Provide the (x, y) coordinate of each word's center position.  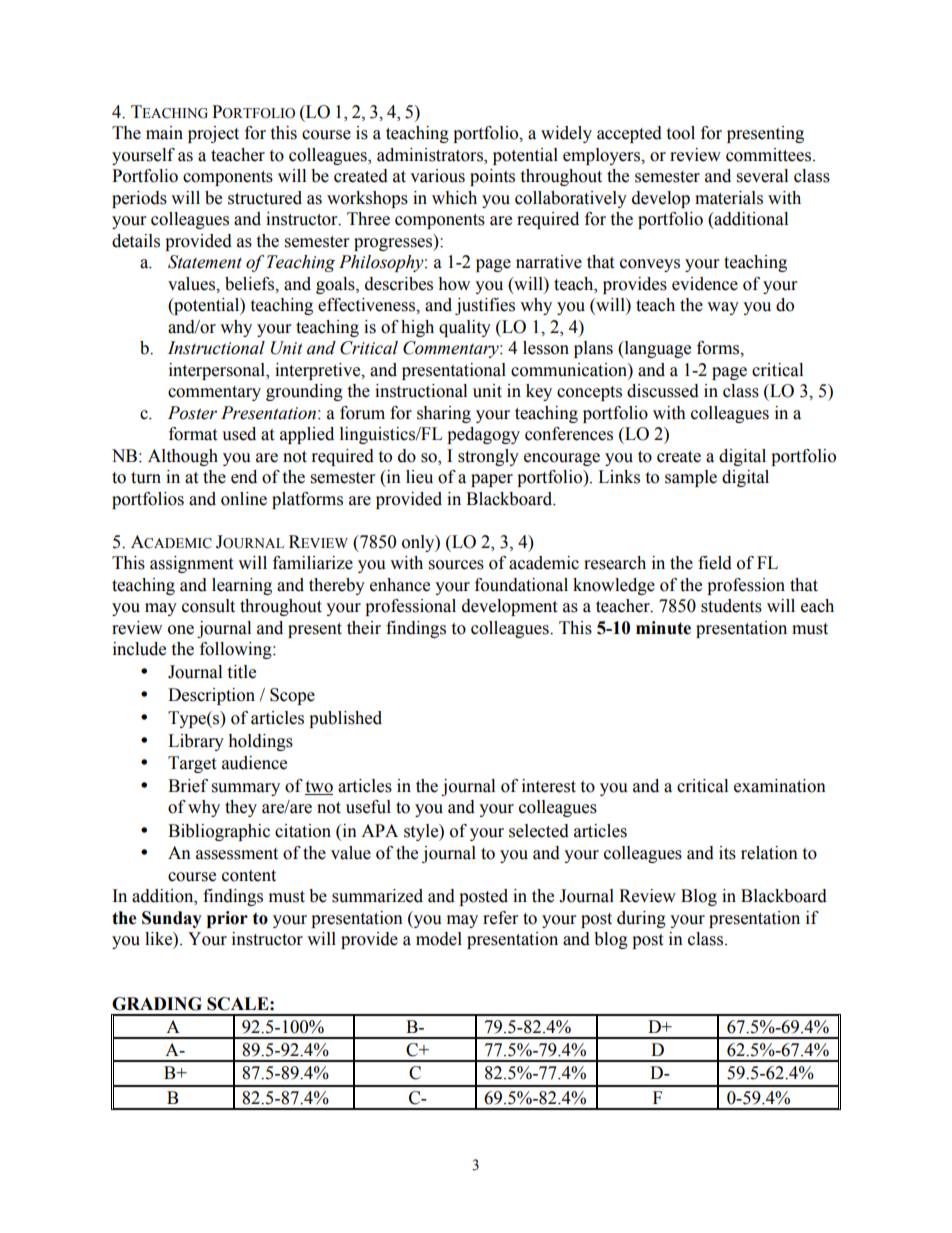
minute (663, 628)
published (345, 719)
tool (680, 133)
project (213, 134)
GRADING (157, 1004)
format (193, 434)
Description (211, 696)
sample (691, 478)
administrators (431, 156)
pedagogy (483, 435)
